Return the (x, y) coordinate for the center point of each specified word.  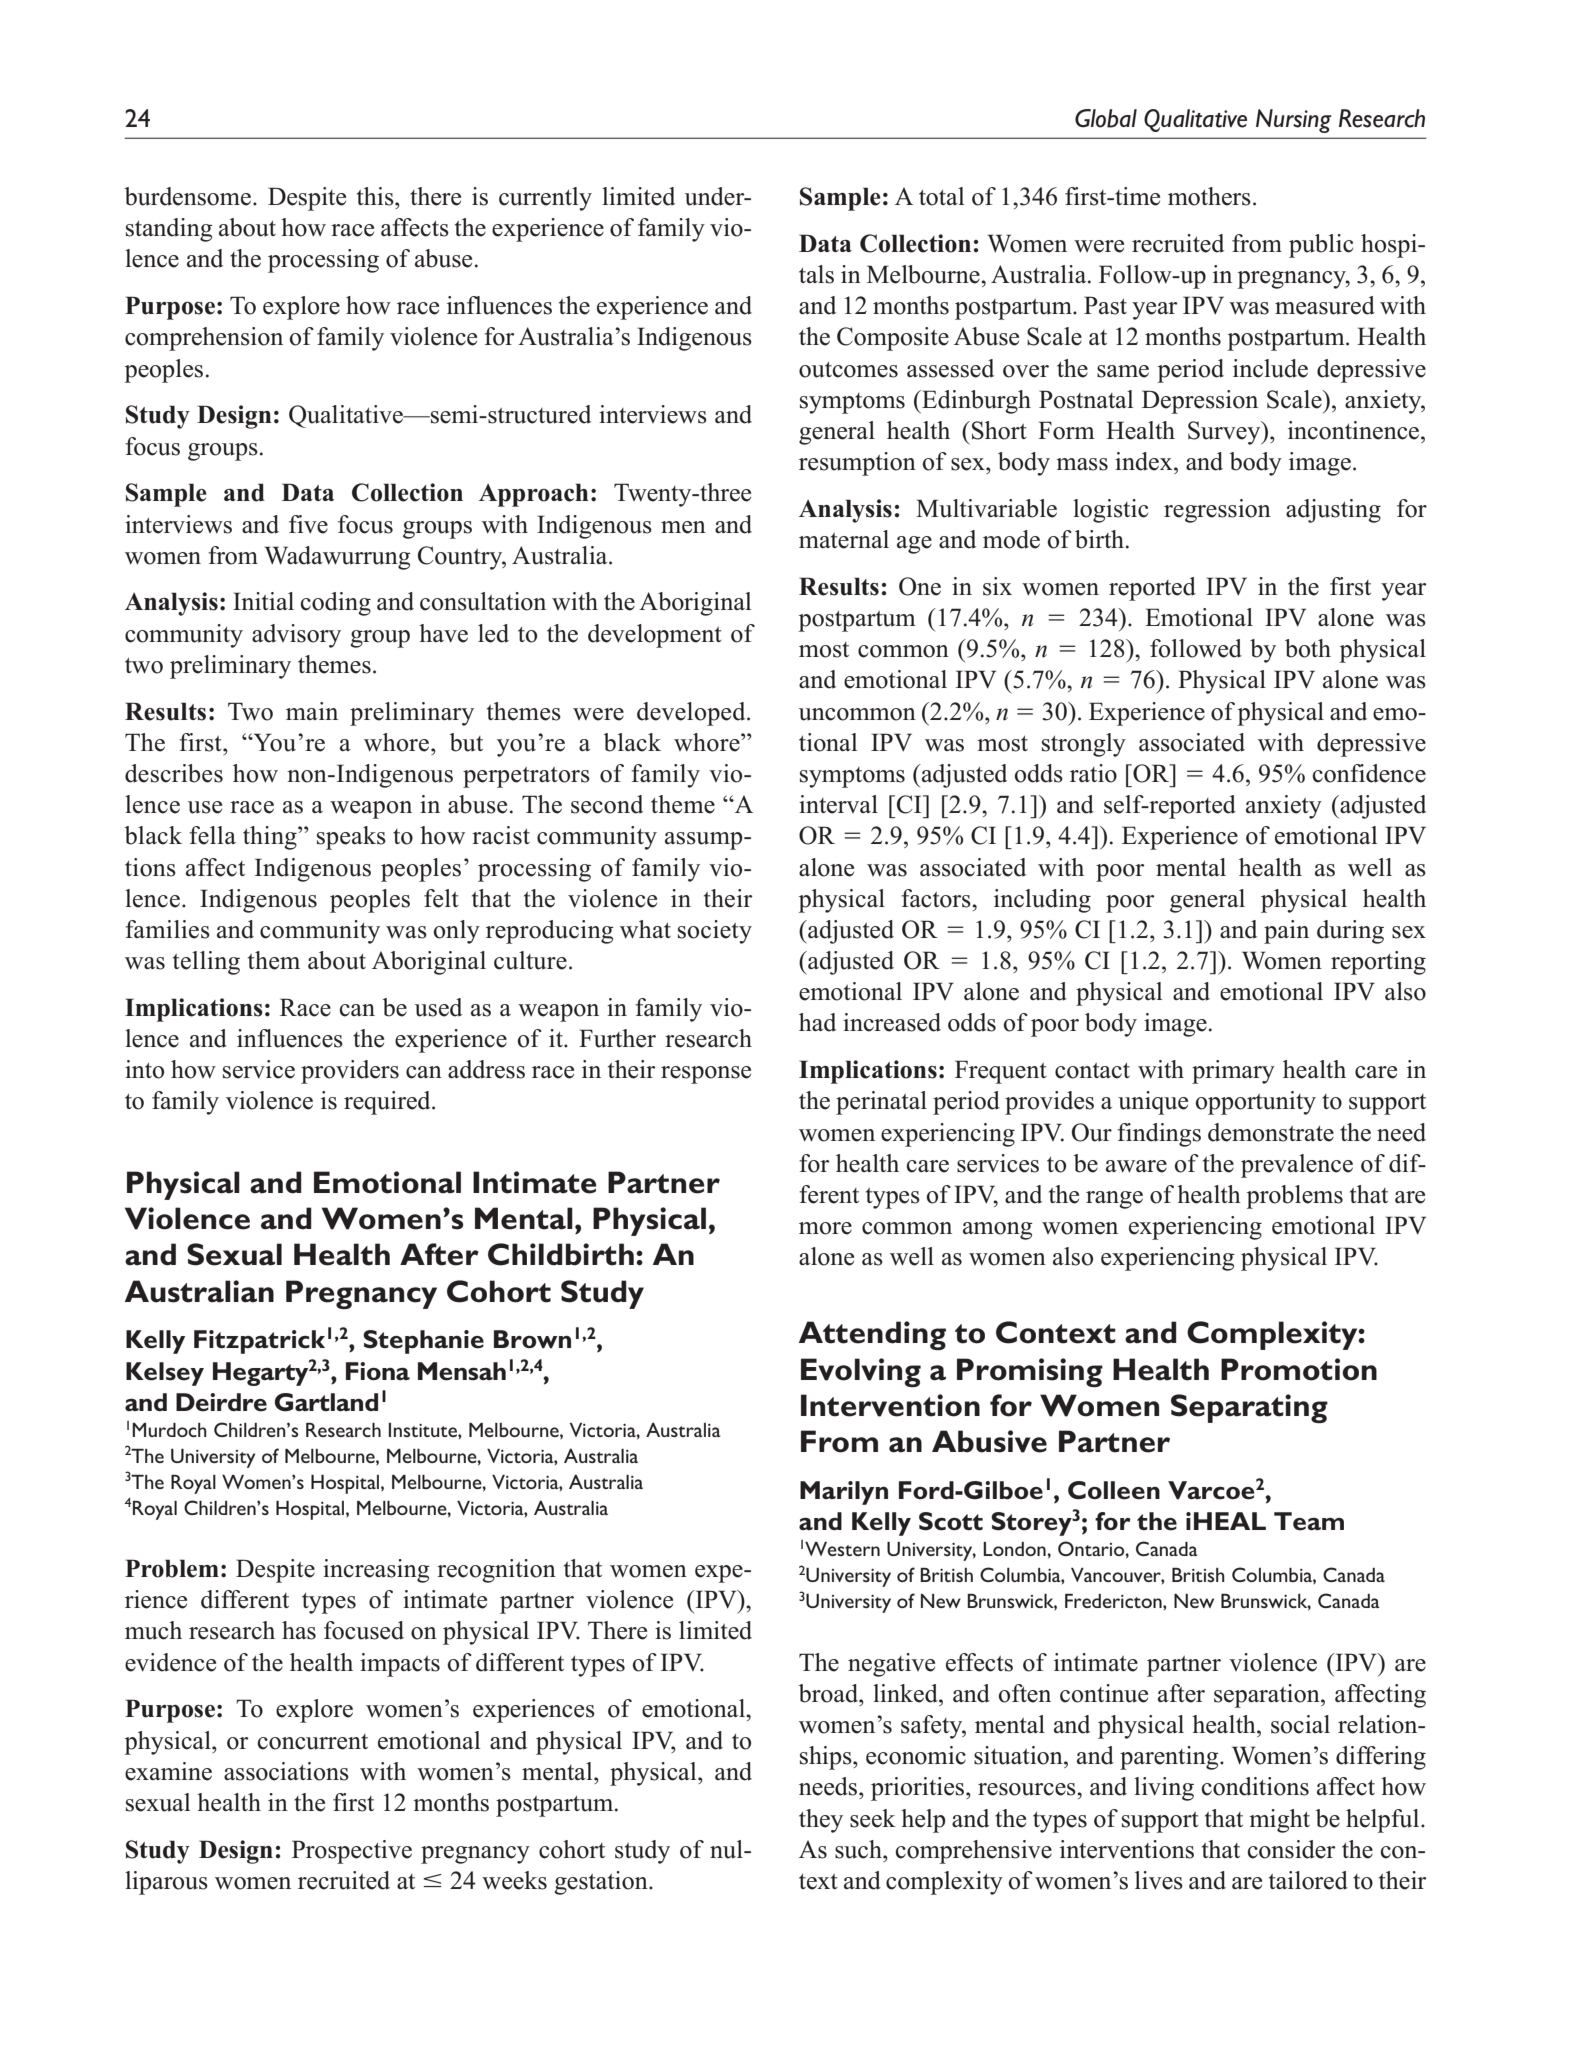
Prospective (352, 1852)
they (821, 1821)
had (817, 1022)
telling (206, 963)
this (376, 196)
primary (1233, 1072)
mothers (1209, 196)
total (941, 196)
